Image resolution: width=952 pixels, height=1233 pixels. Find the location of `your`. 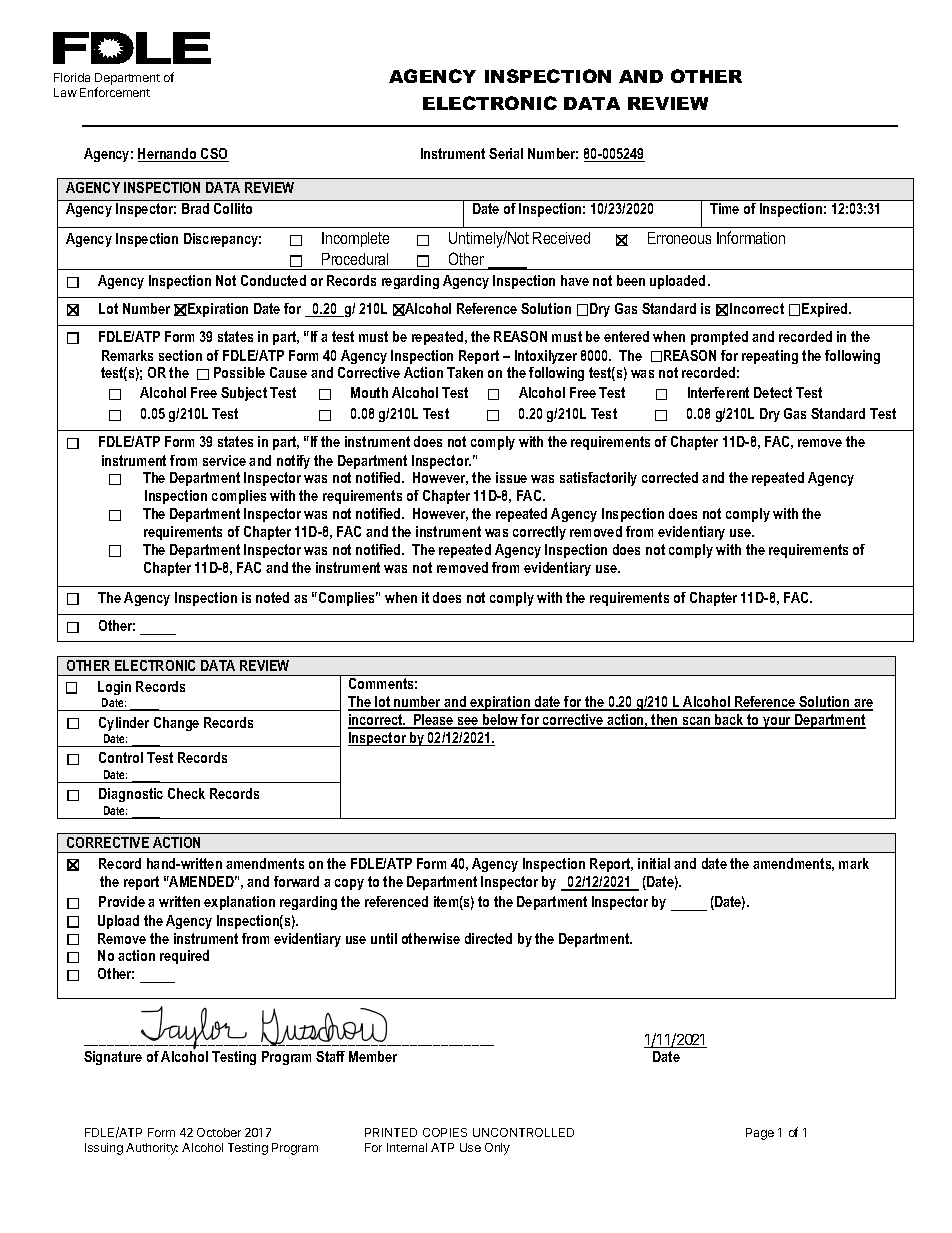

your is located at coordinates (777, 723).
